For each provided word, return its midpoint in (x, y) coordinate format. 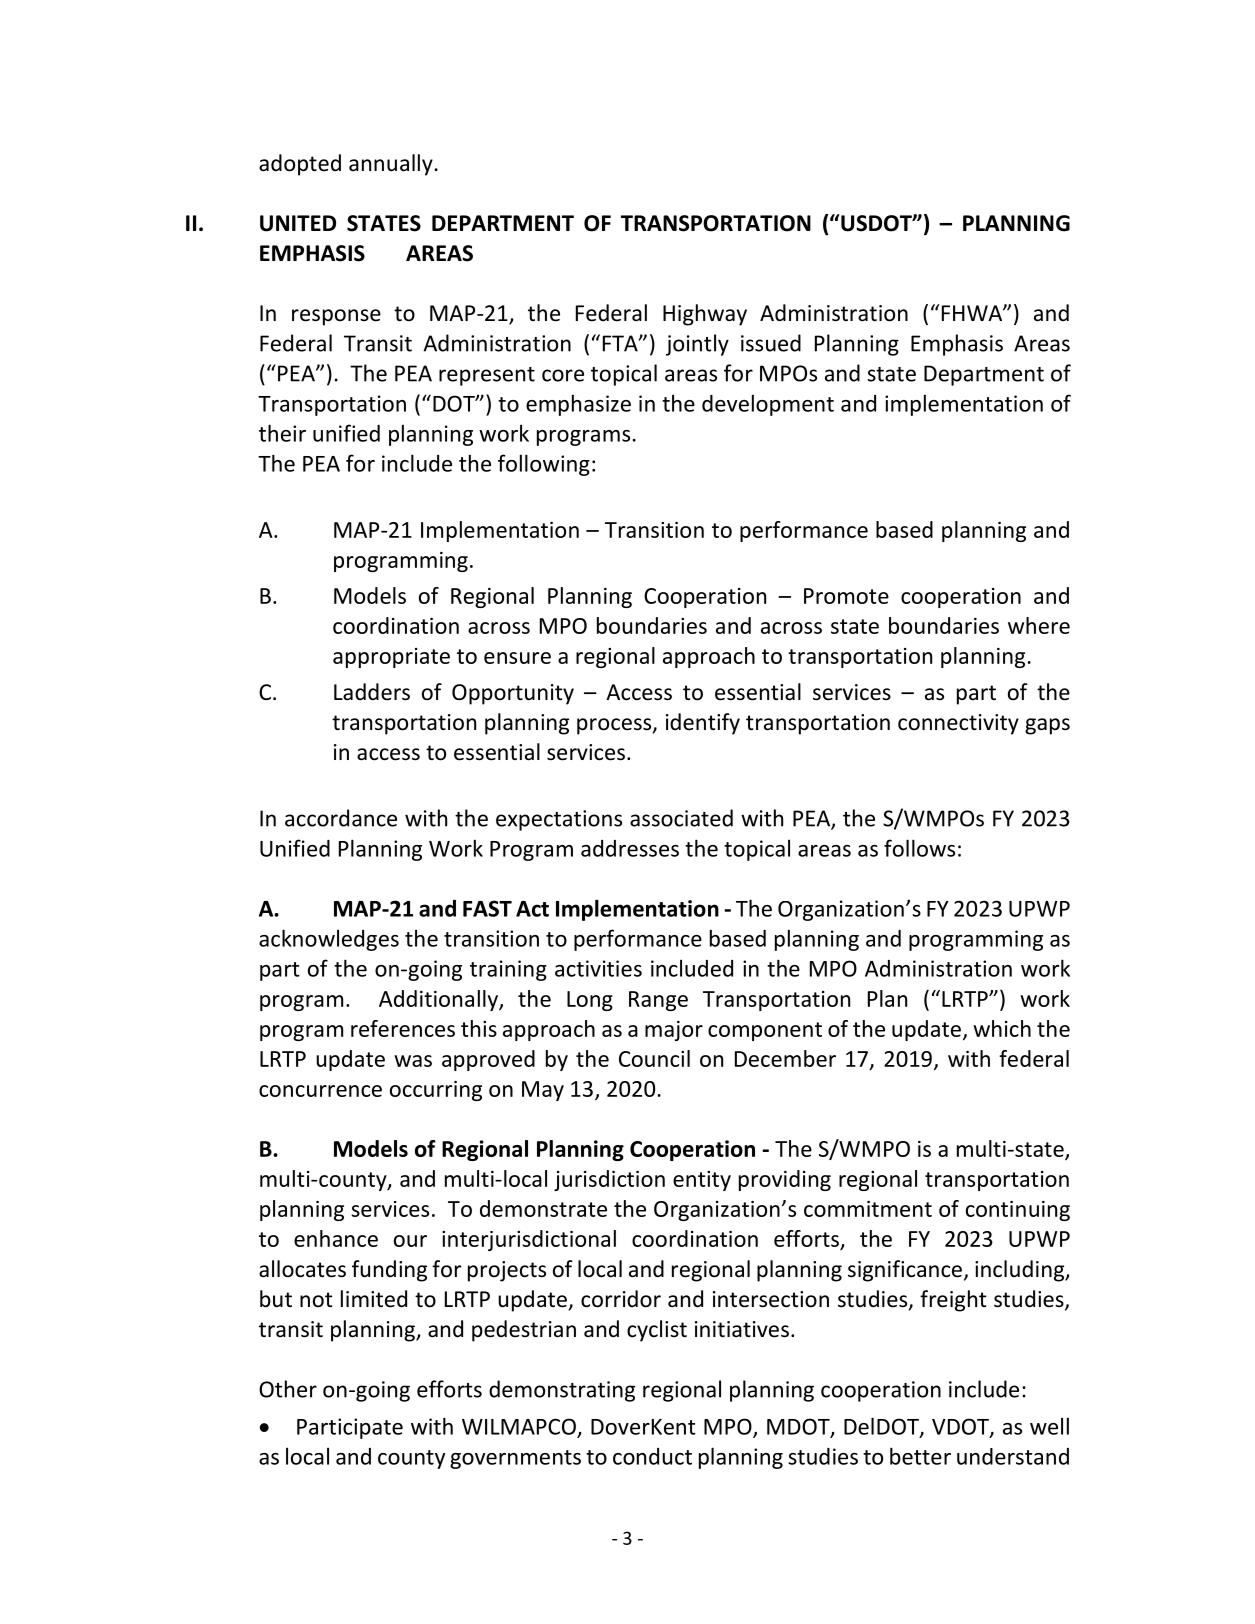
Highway (705, 315)
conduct (652, 1456)
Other (288, 1389)
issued (771, 343)
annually (391, 165)
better (920, 1456)
